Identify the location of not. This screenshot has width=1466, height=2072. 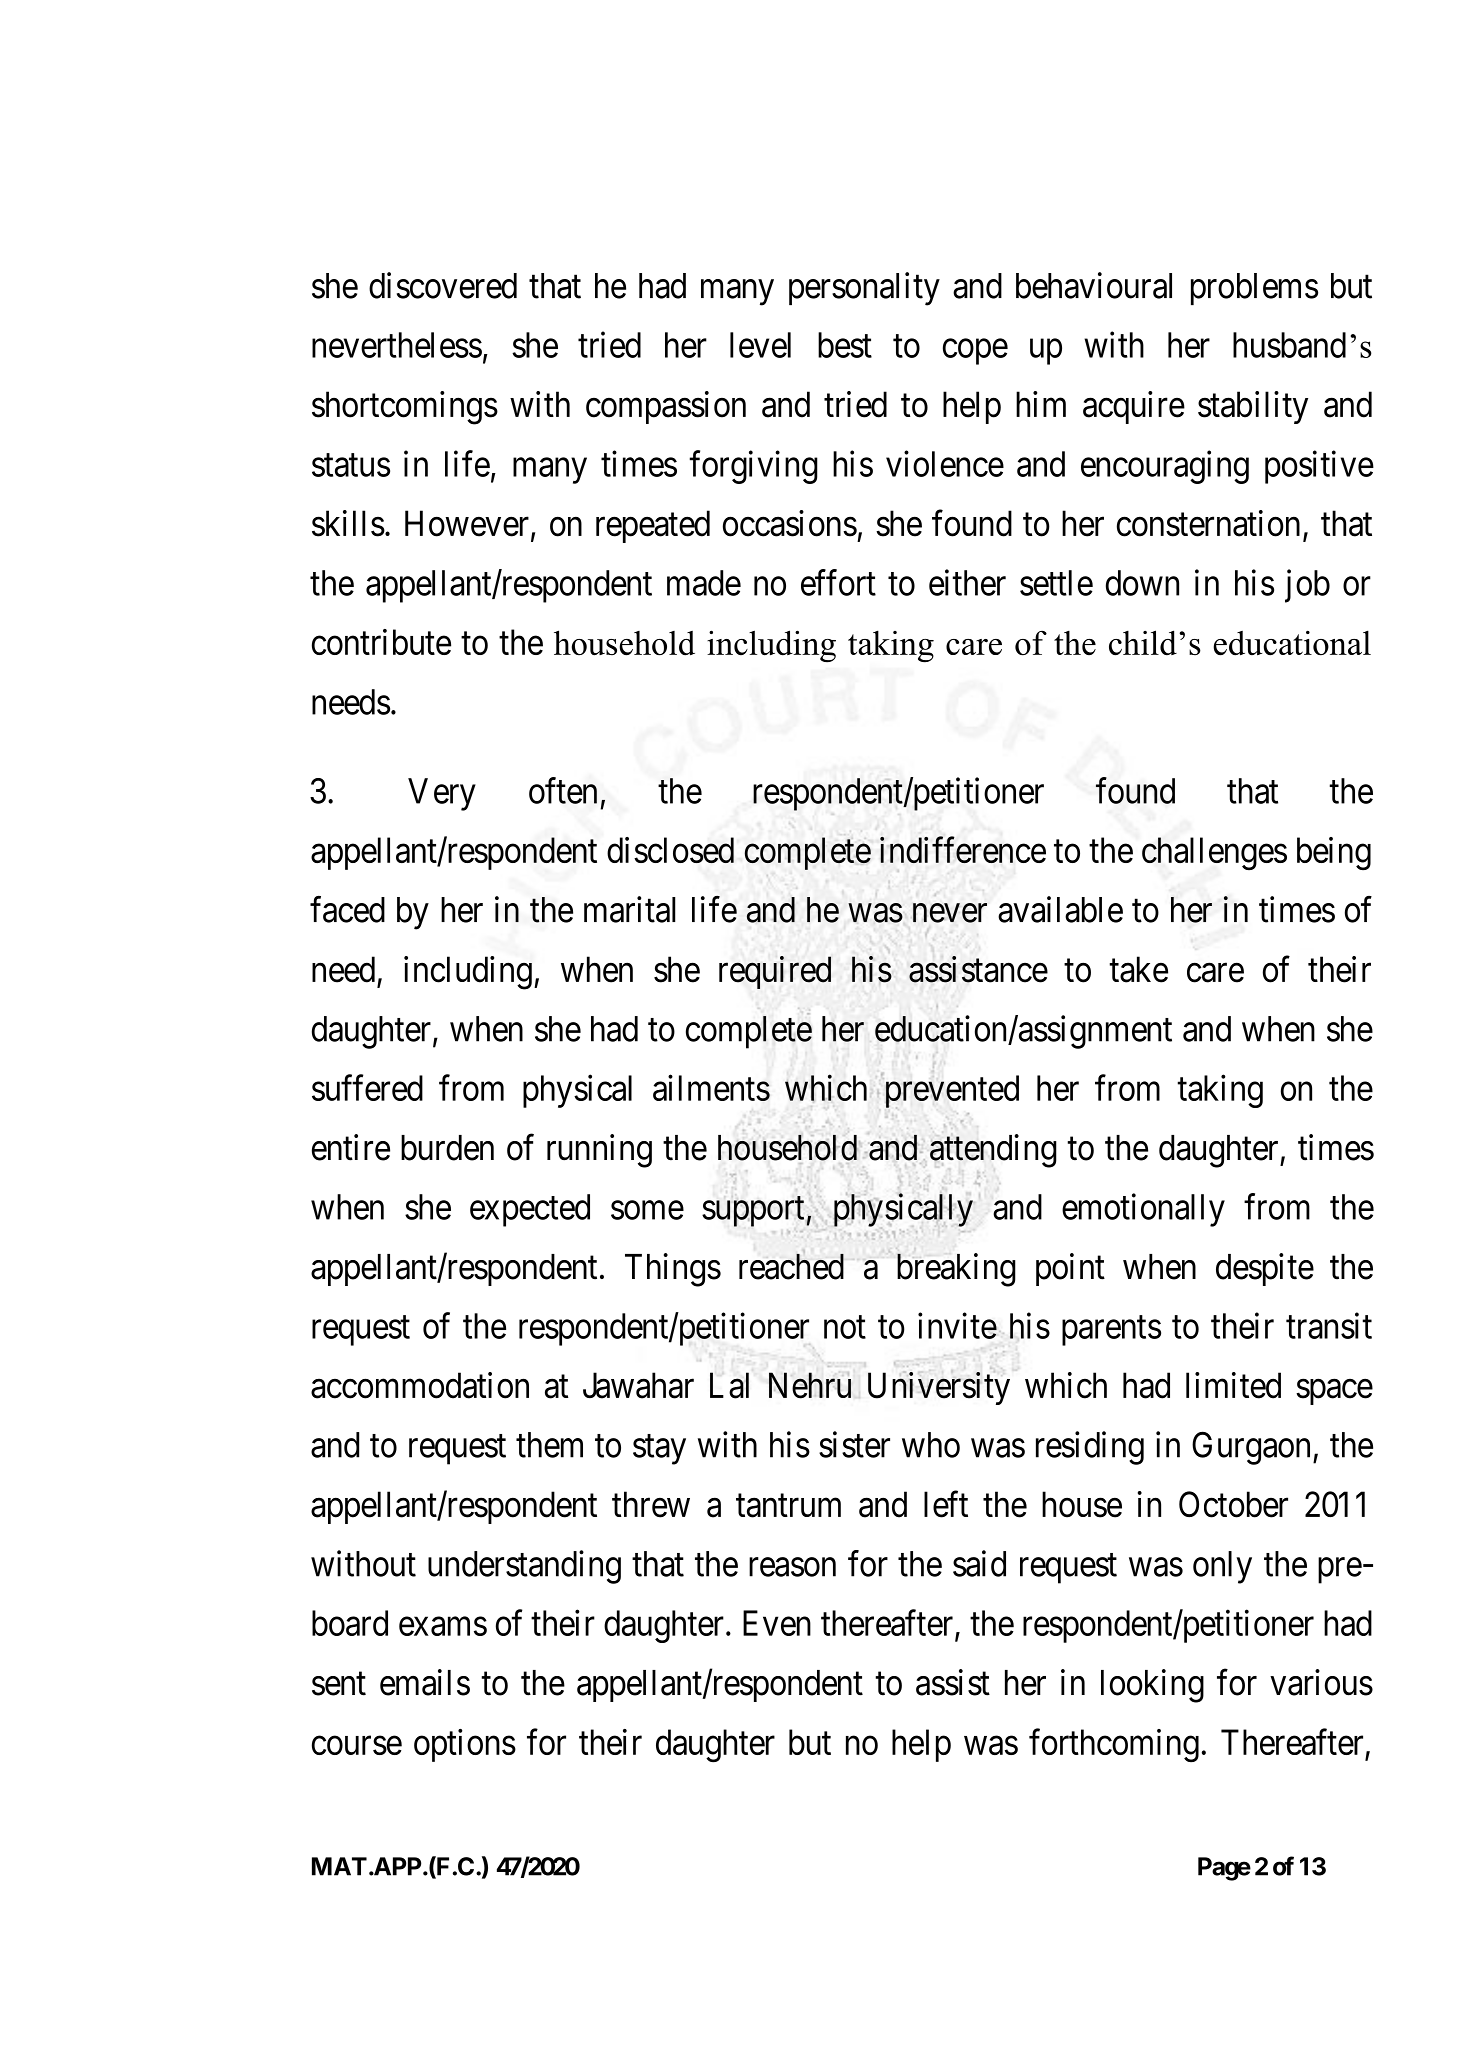
(845, 1327).
